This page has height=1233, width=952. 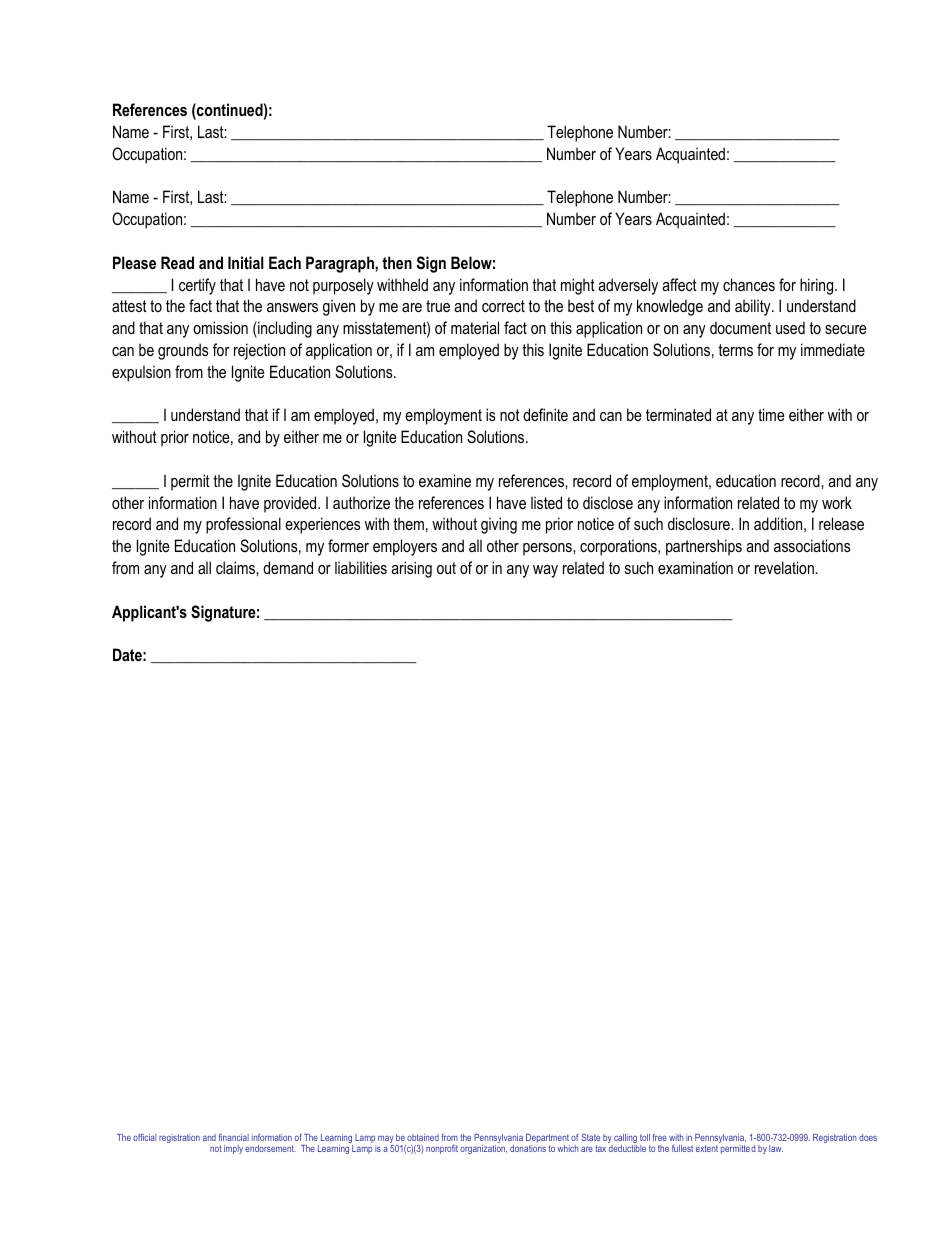 What do you see at coordinates (234, 1137) in the page?
I see `financial` at bounding box center [234, 1137].
